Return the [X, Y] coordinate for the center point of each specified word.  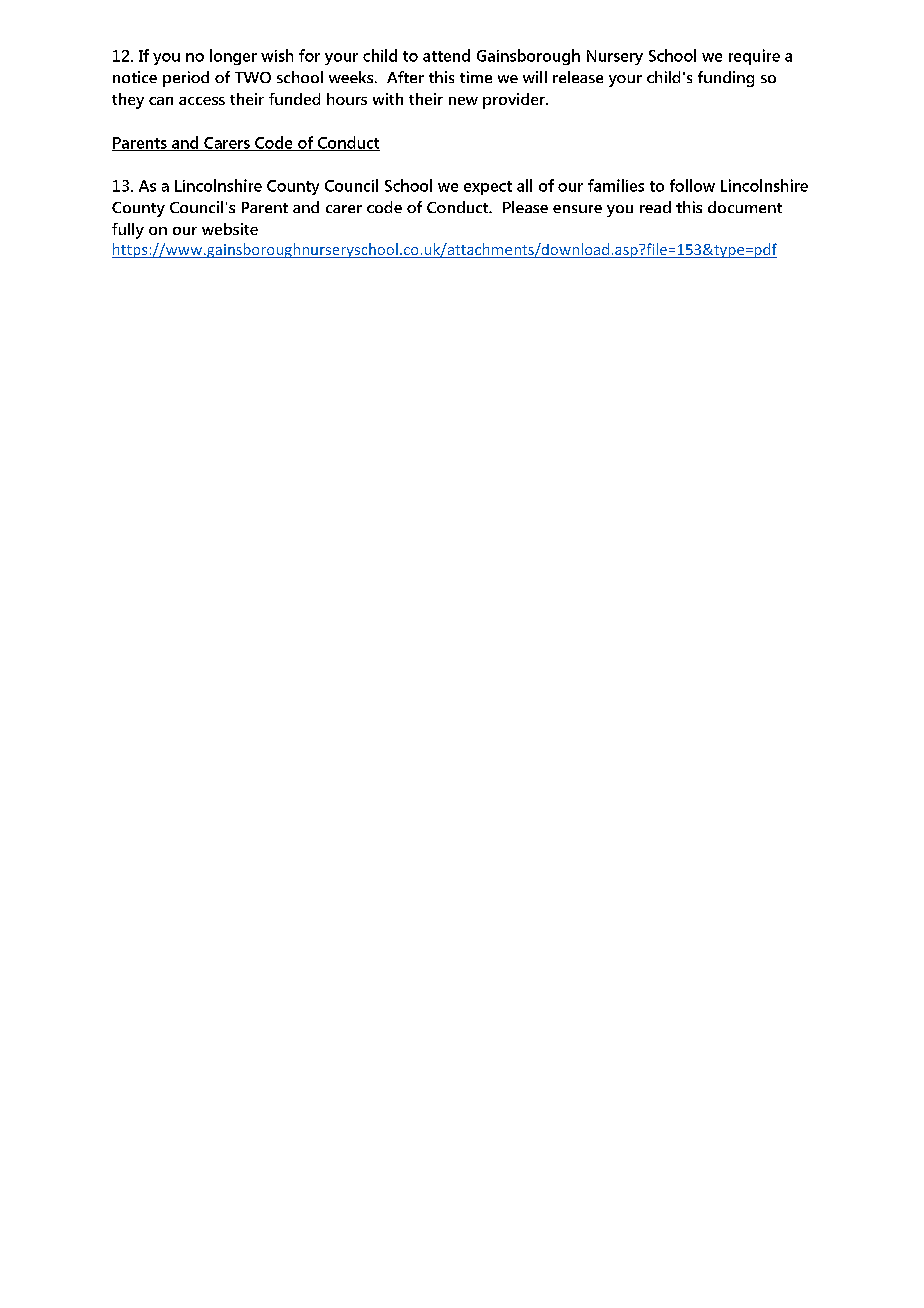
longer [233, 57]
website [230, 229]
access [202, 101]
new [463, 101]
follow [692, 185]
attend [446, 55]
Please [525, 207]
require [754, 57]
